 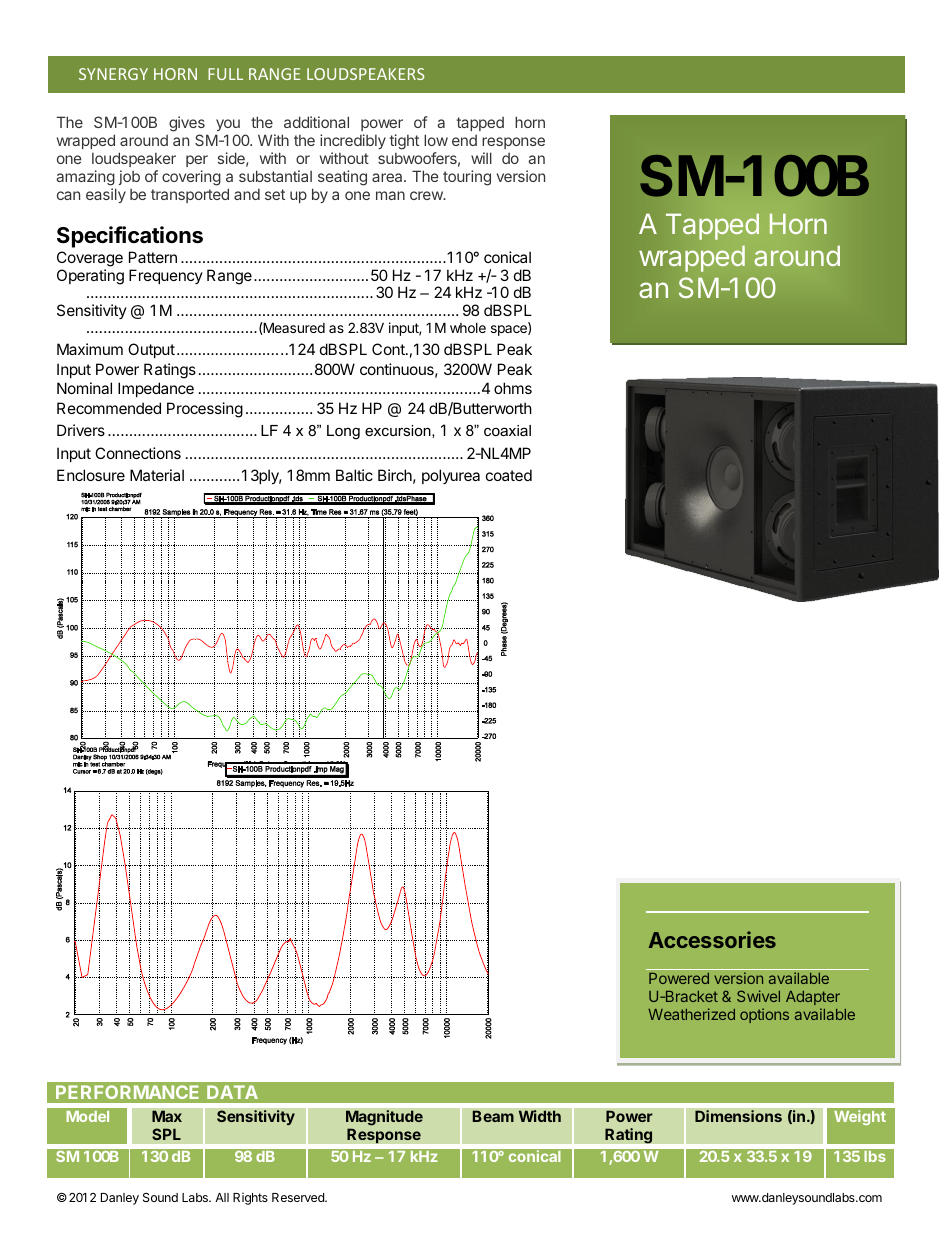 I want to click on Accessories, so click(x=712, y=939).
